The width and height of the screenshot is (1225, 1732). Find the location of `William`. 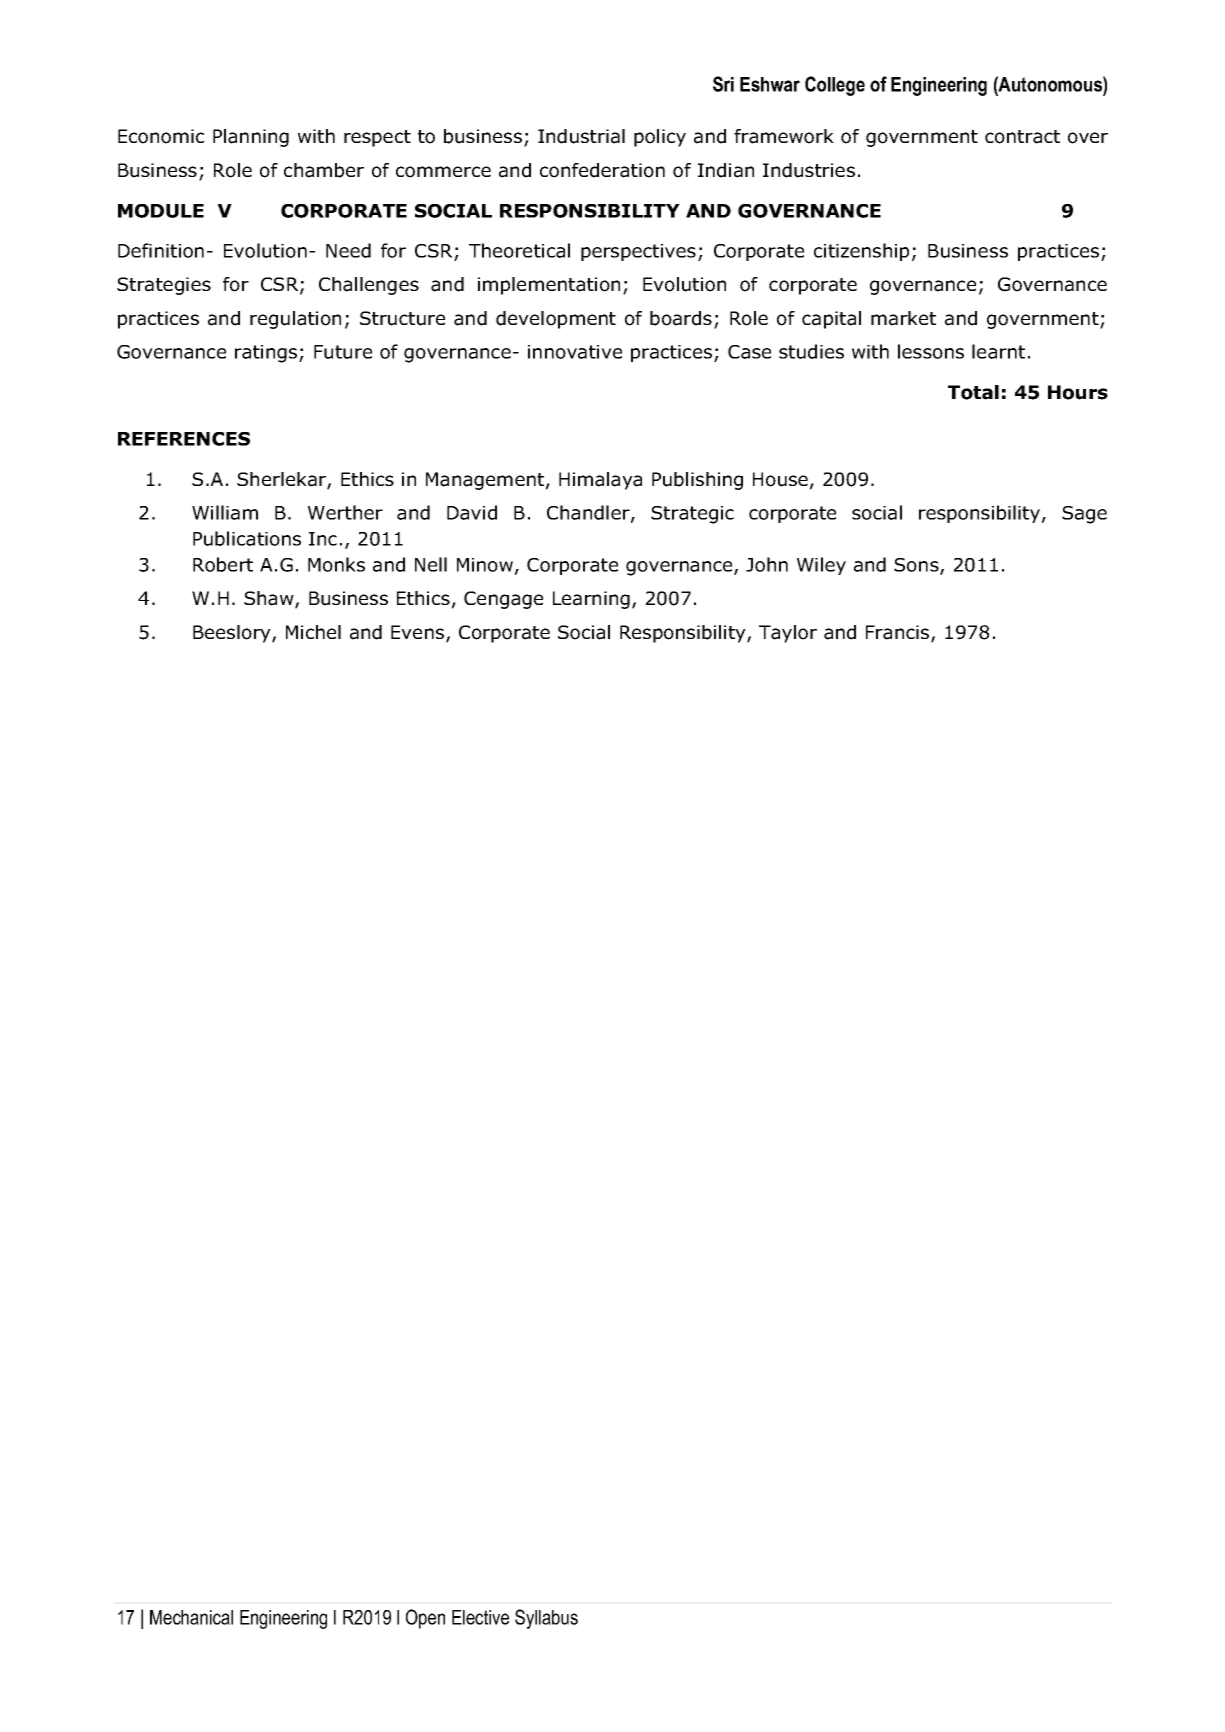

William is located at coordinates (225, 512).
